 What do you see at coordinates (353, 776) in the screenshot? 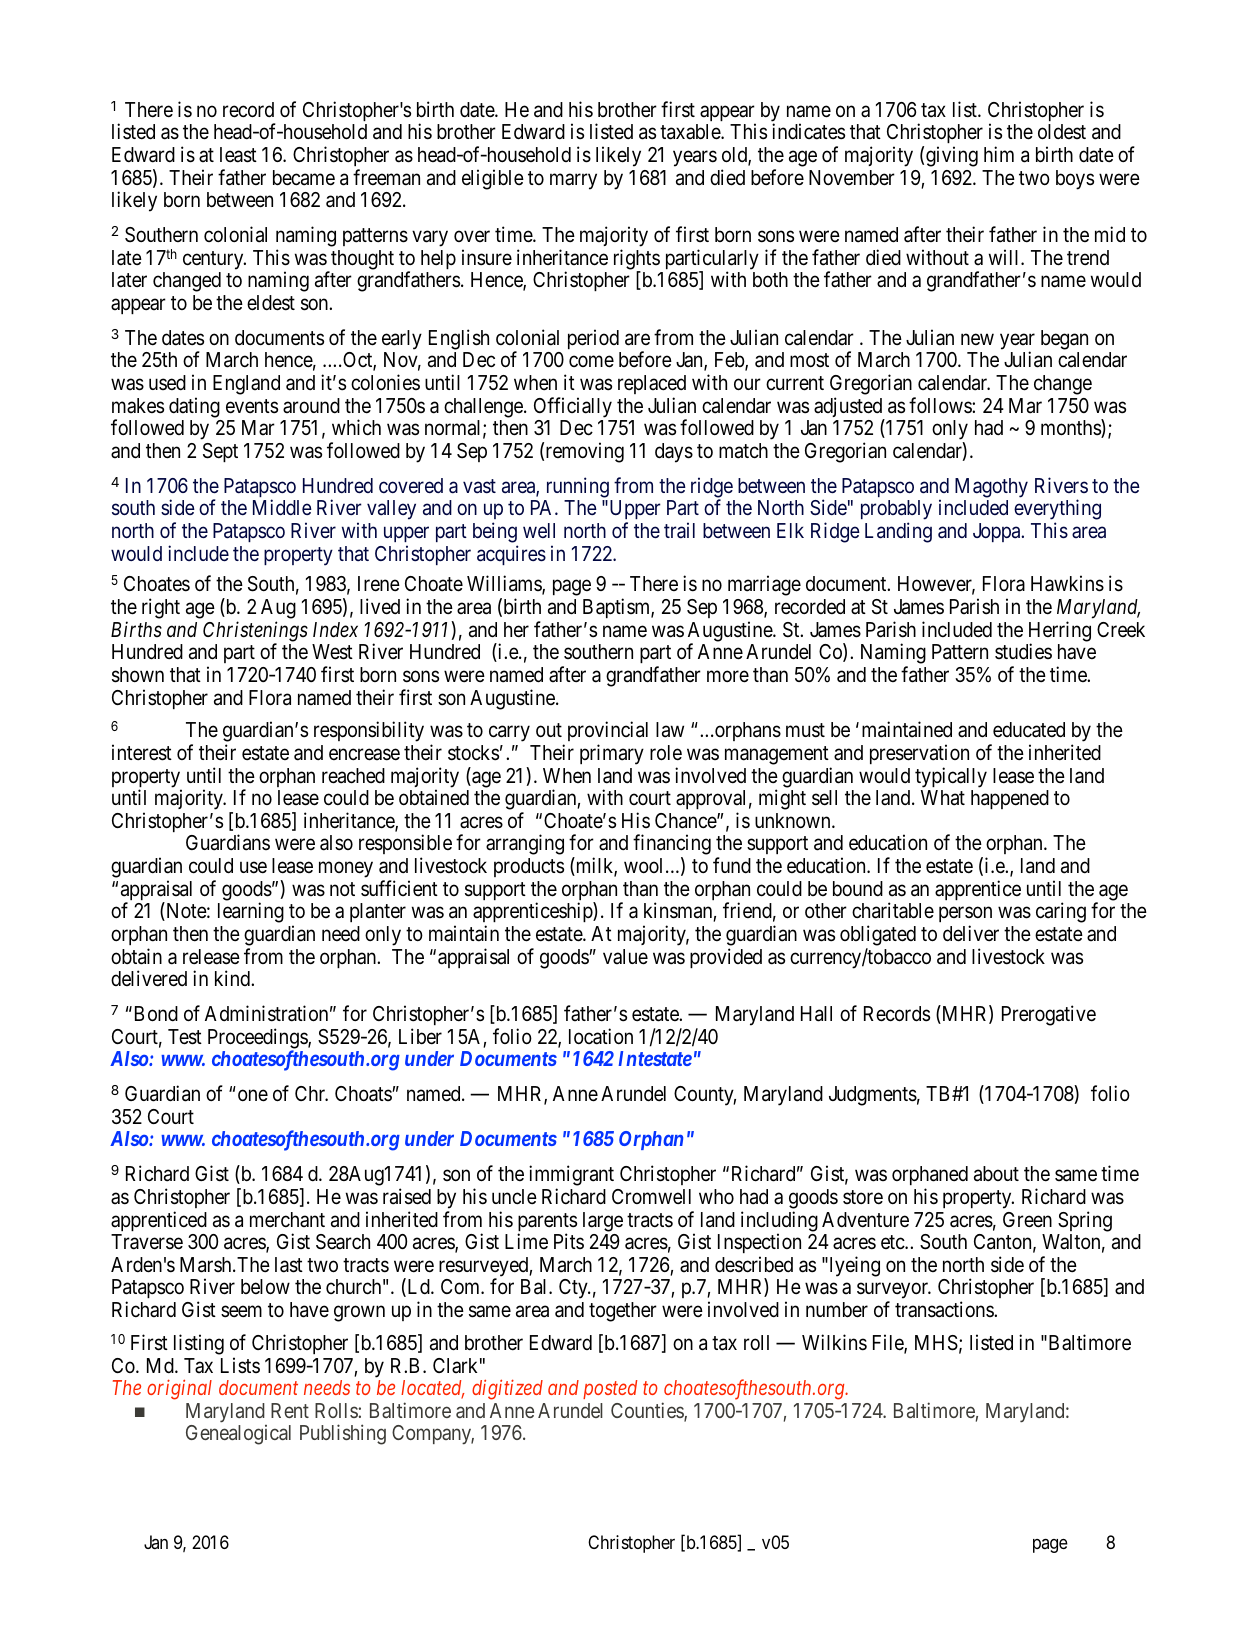
I see `reached` at bounding box center [353, 776].
